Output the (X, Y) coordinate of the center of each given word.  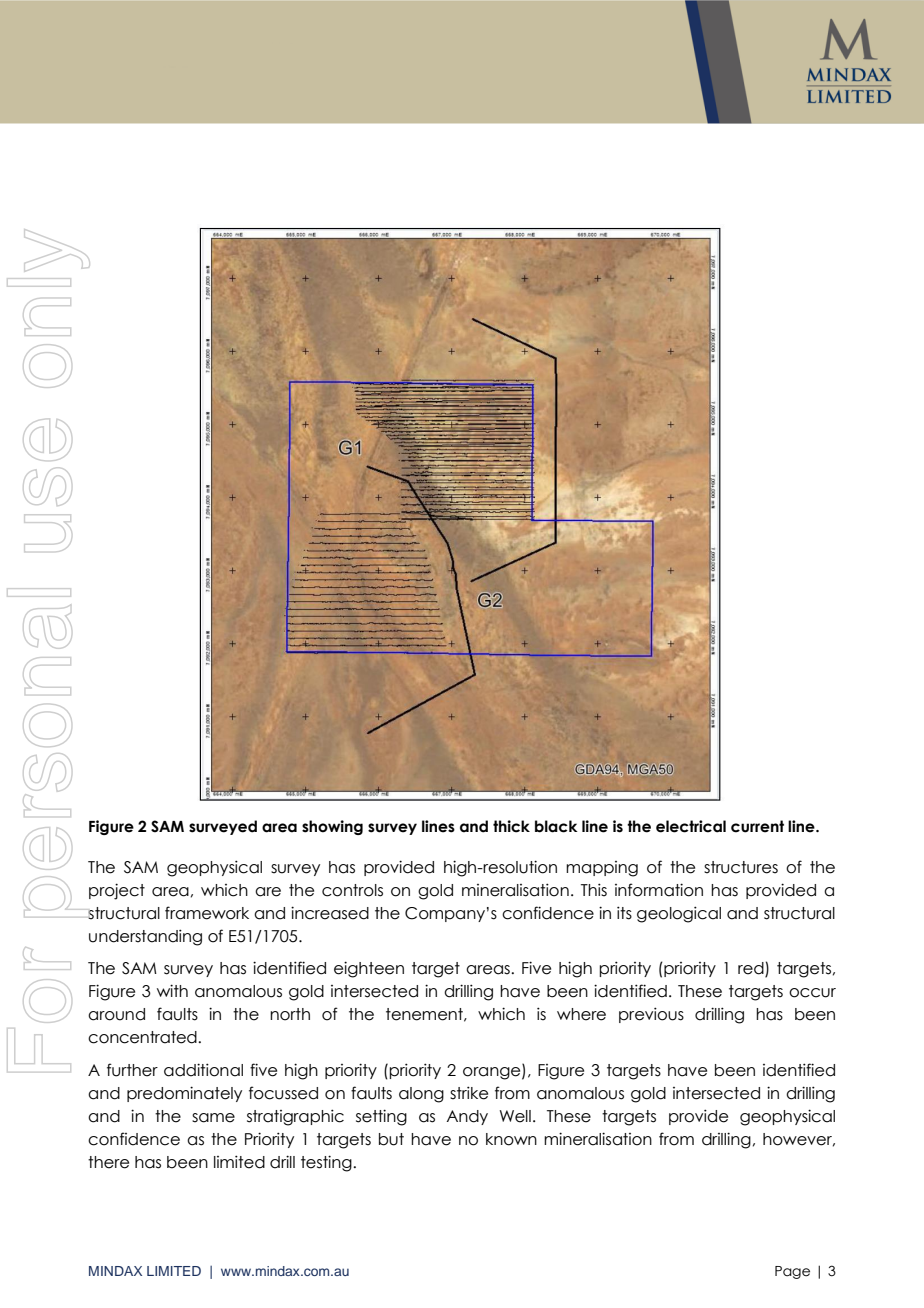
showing (332, 827)
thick (511, 826)
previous (651, 1015)
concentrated (143, 1037)
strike (469, 1093)
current (757, 826)
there (108, 1162)
